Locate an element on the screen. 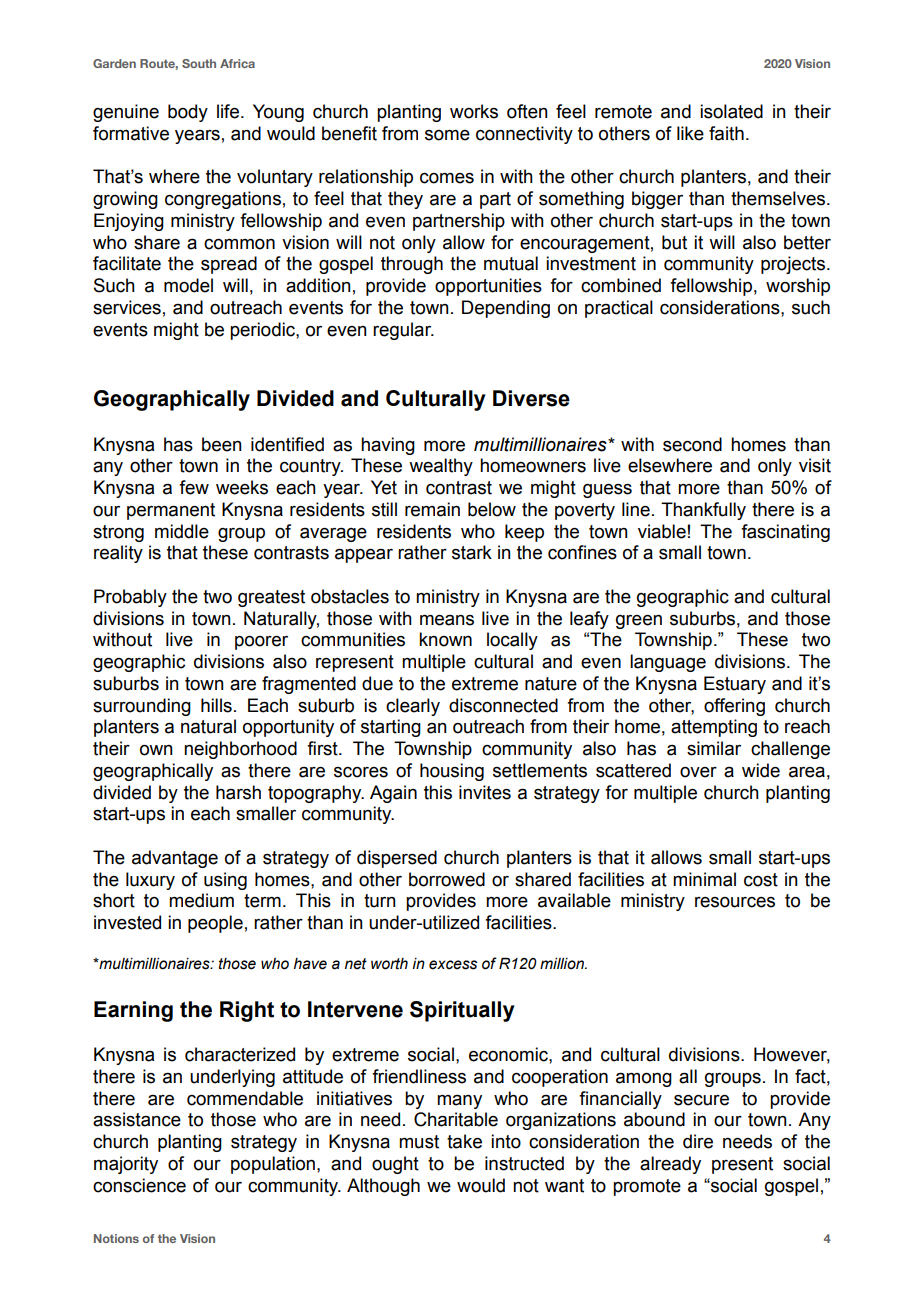  take is located at coordinates (464, 1141).
